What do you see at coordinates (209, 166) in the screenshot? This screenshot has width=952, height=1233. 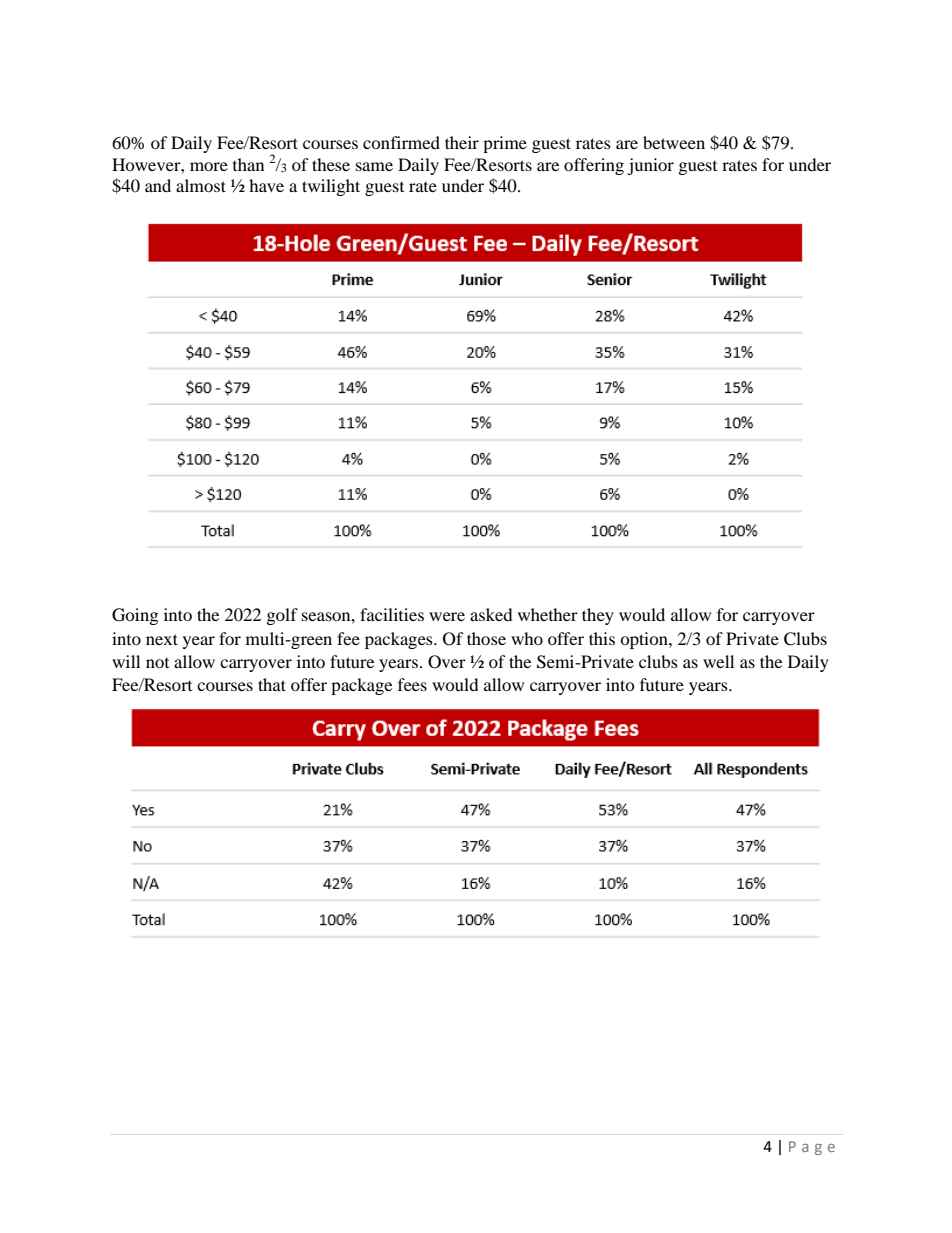 I see `more` at bounding box center [209, 166].
